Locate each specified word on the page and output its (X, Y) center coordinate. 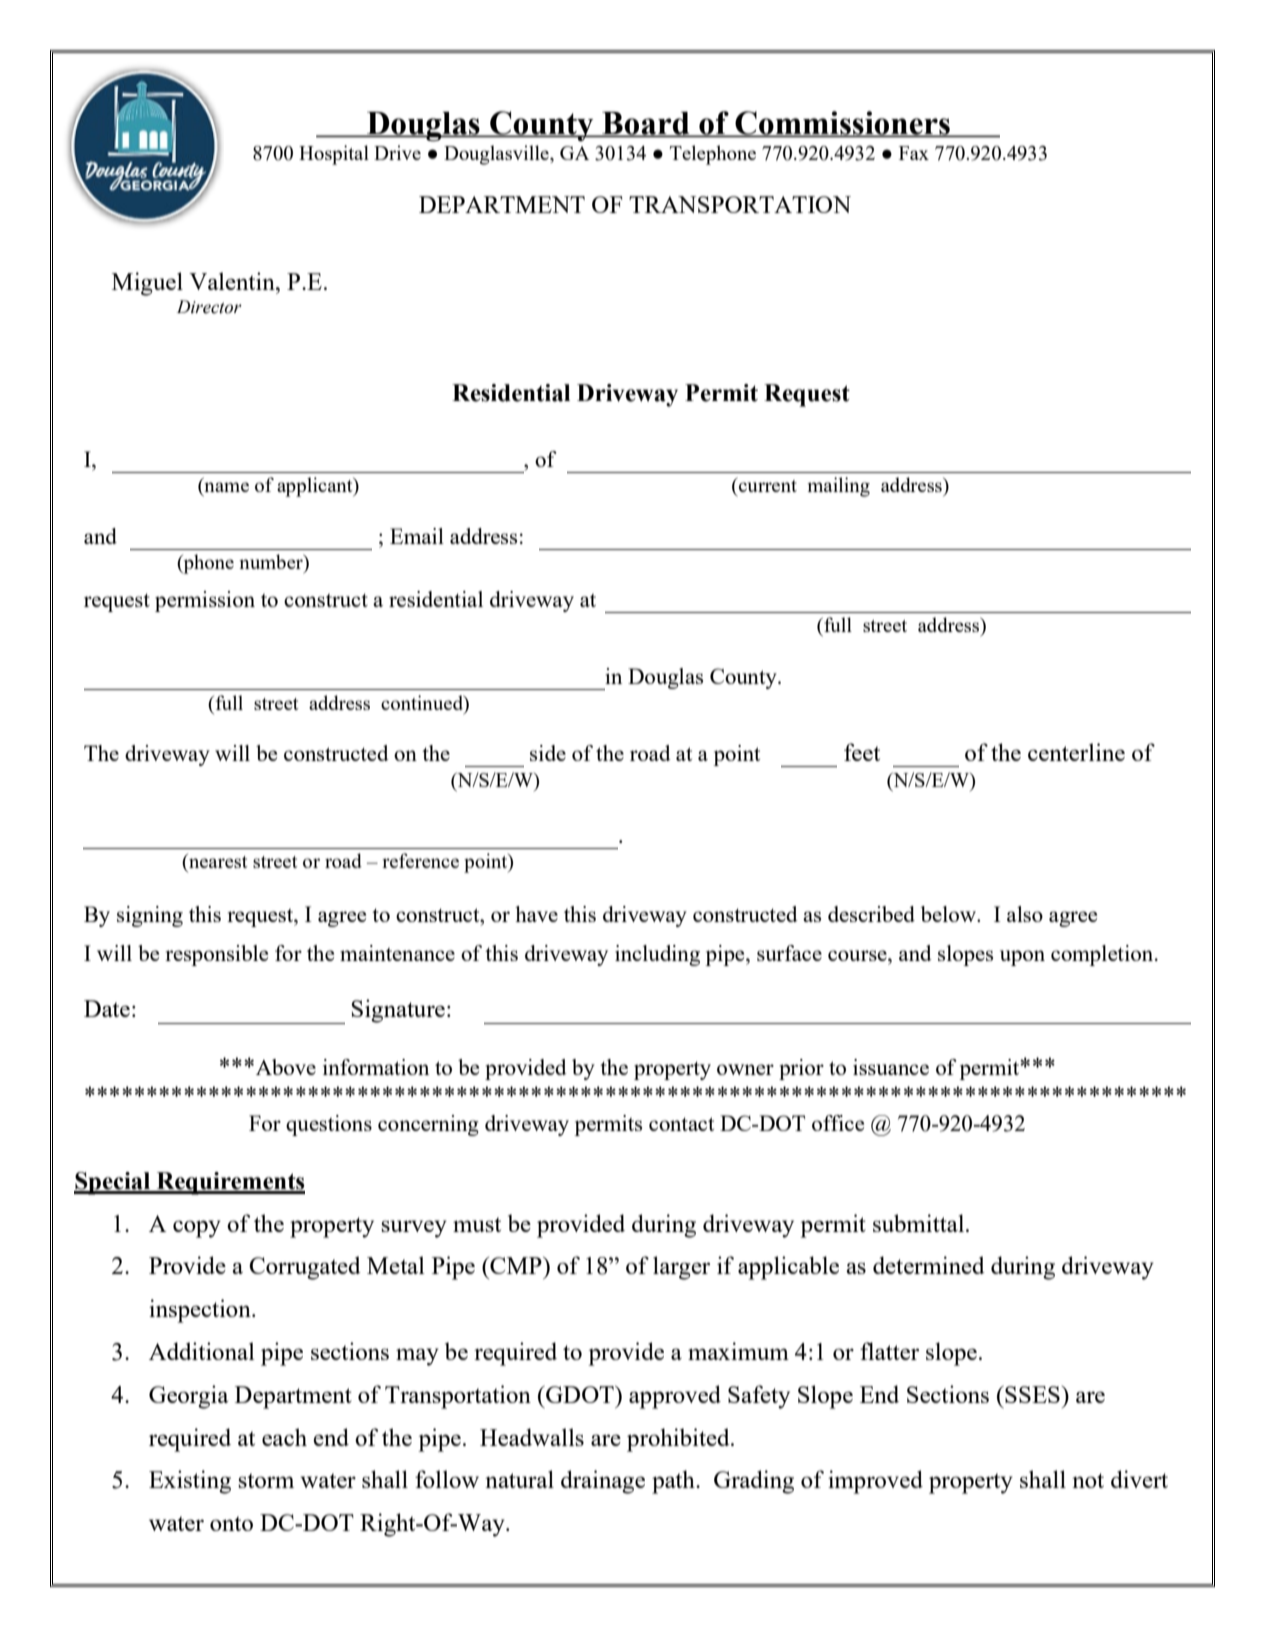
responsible (216, 955)
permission (205, 601)
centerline (1076, 752)
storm (266, 1480)
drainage (603, 1482)
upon (1022, 958)
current (767, 485)
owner (745, 1069)
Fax (914, 153)
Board (646, 124)
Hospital (334, 155)
